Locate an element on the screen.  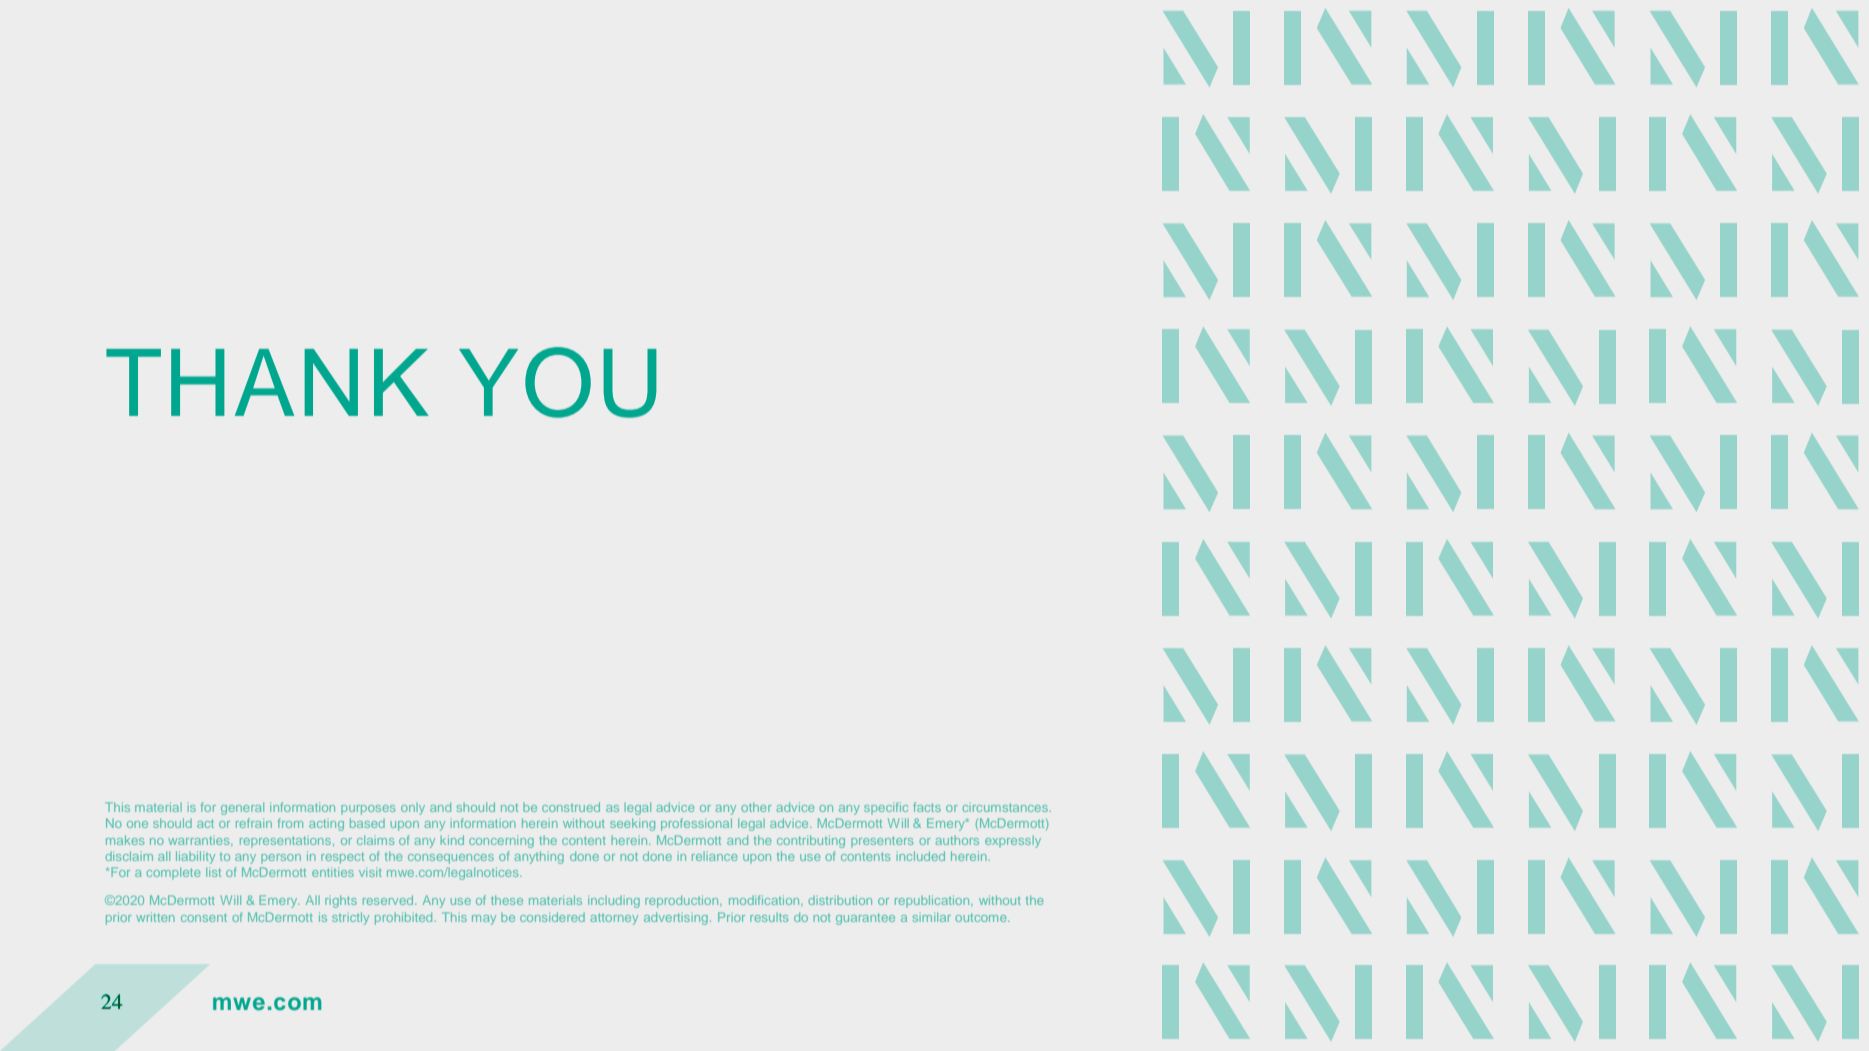
THANK is located at coordinates (267, 382).
